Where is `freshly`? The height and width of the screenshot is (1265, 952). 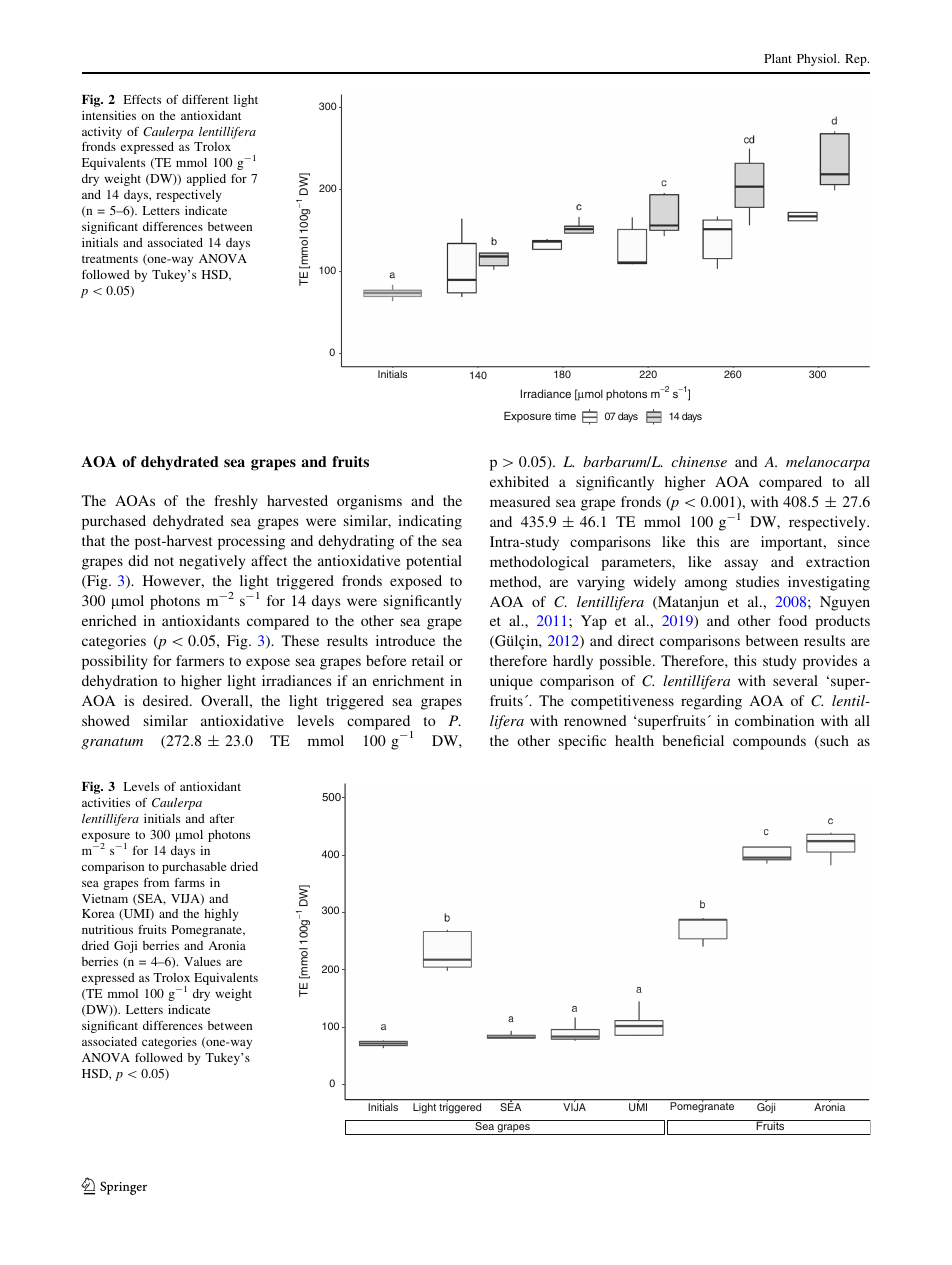
freshly is located at coordinates (236, 502).
